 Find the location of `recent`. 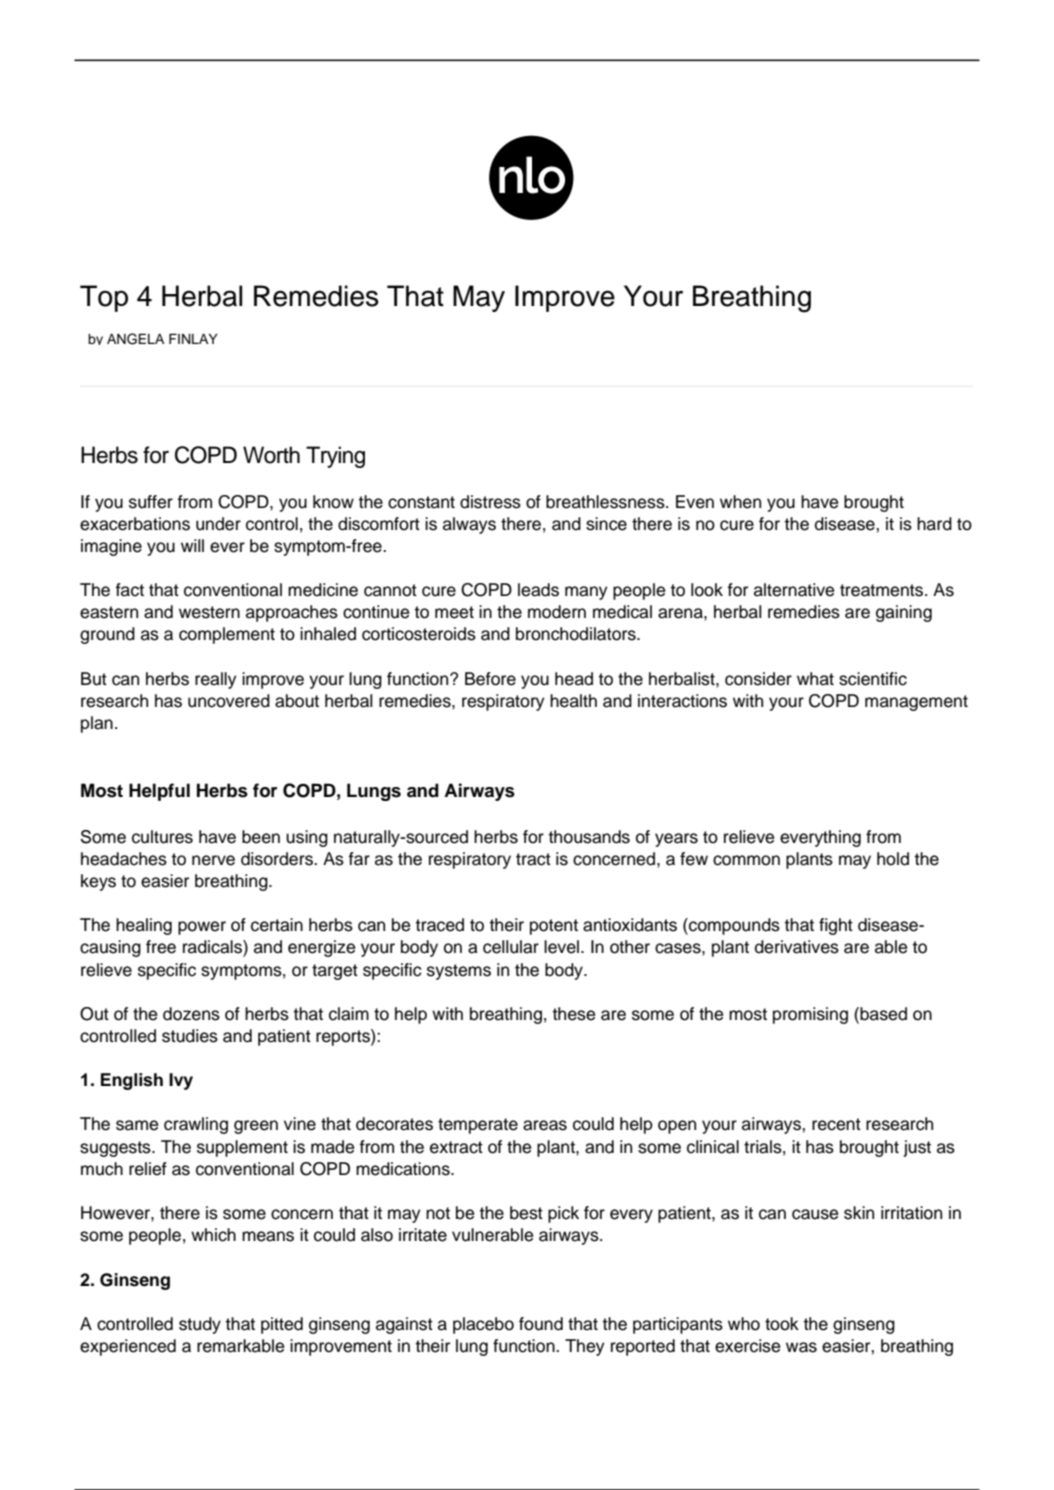

recent is located at coordinates (836, 1124).
